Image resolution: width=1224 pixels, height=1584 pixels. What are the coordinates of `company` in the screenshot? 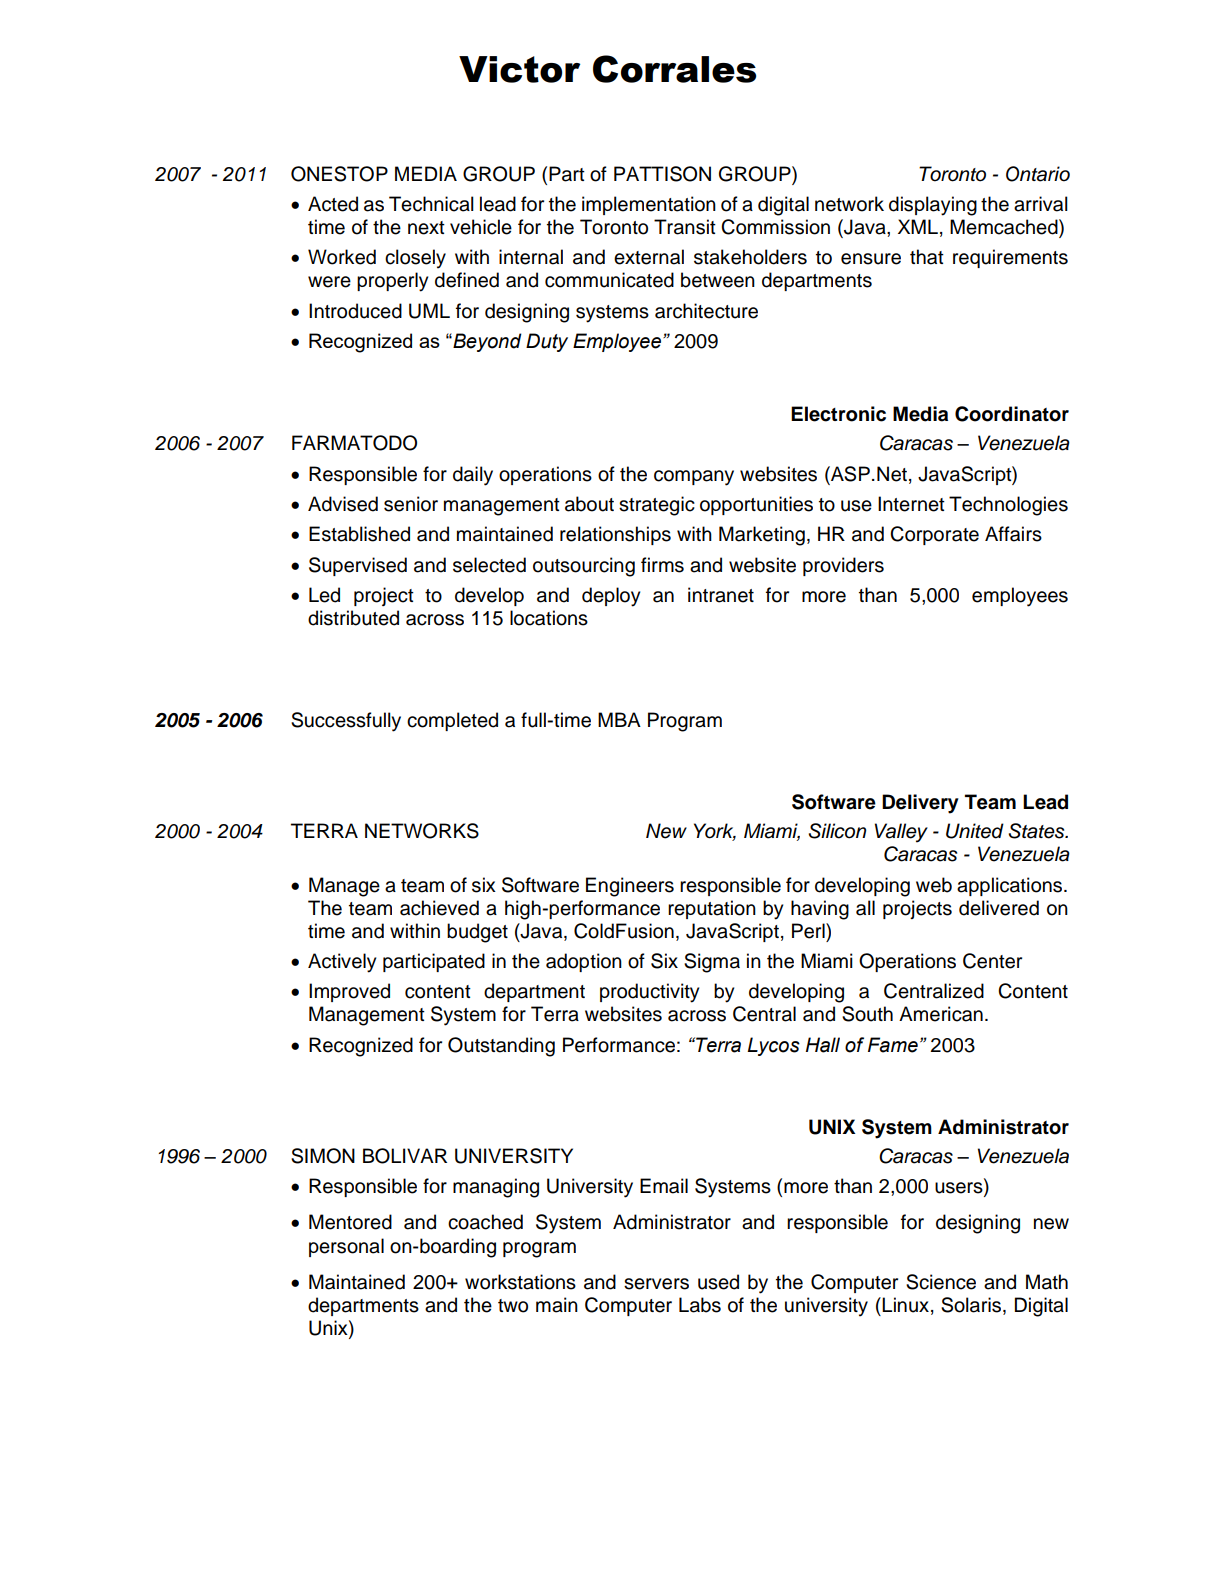 It's located at (694, 478).
